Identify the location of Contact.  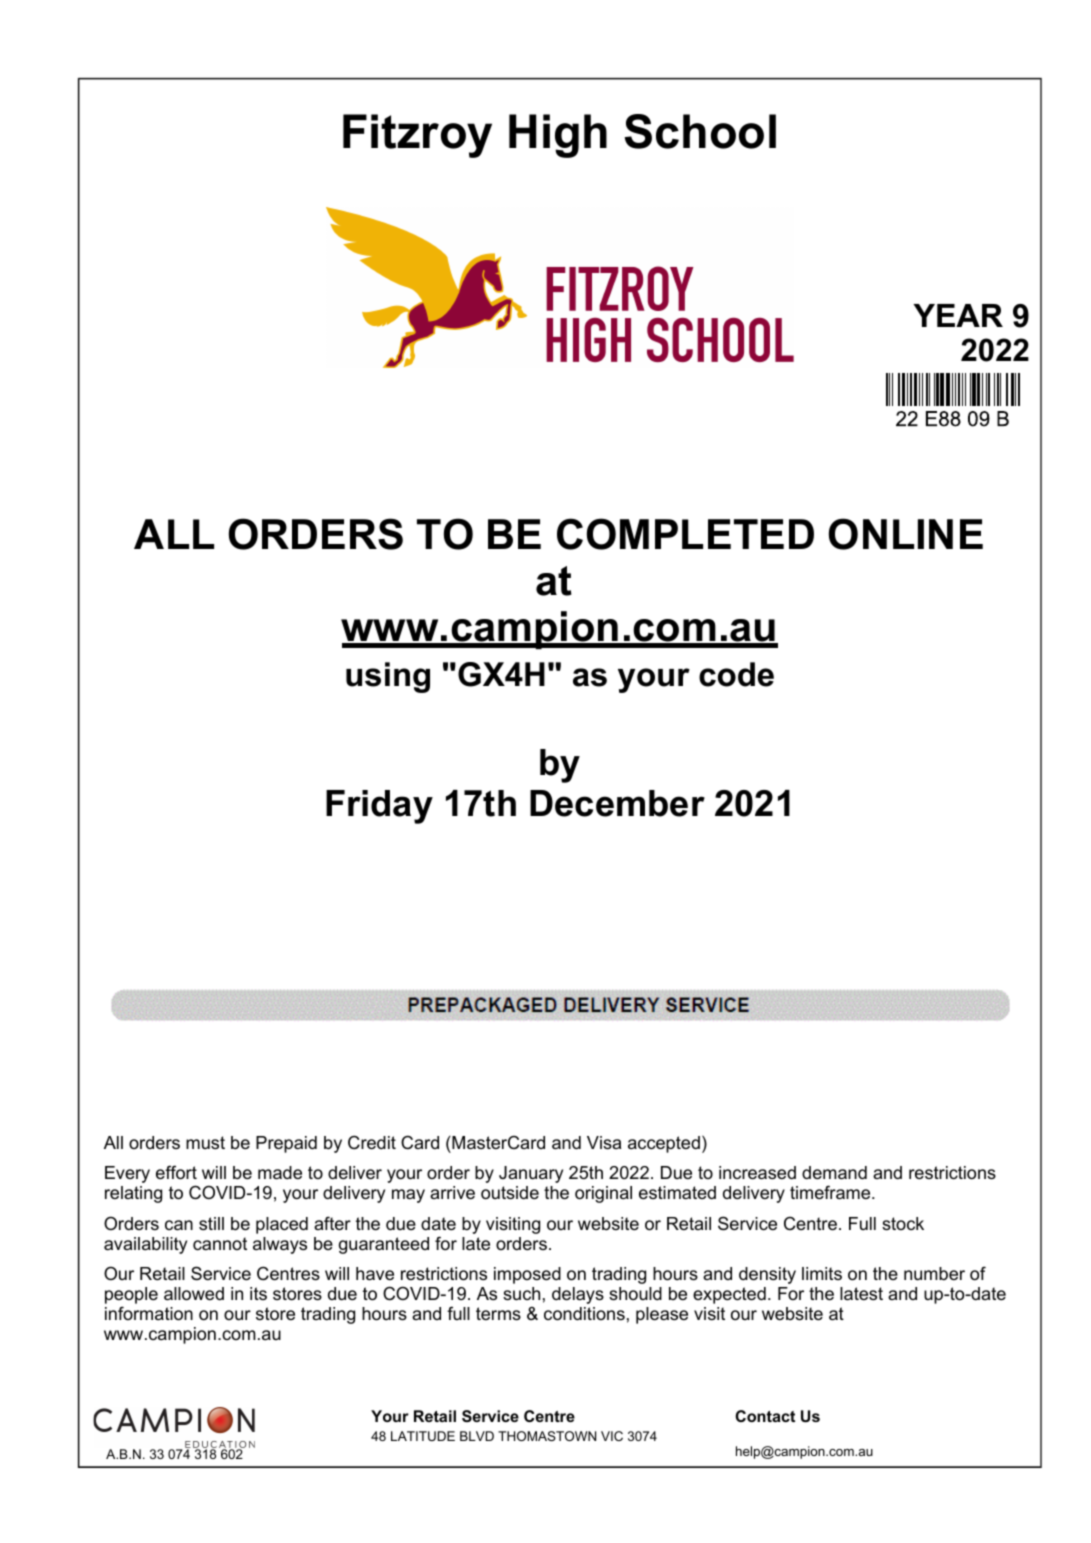
(765, 1416).
